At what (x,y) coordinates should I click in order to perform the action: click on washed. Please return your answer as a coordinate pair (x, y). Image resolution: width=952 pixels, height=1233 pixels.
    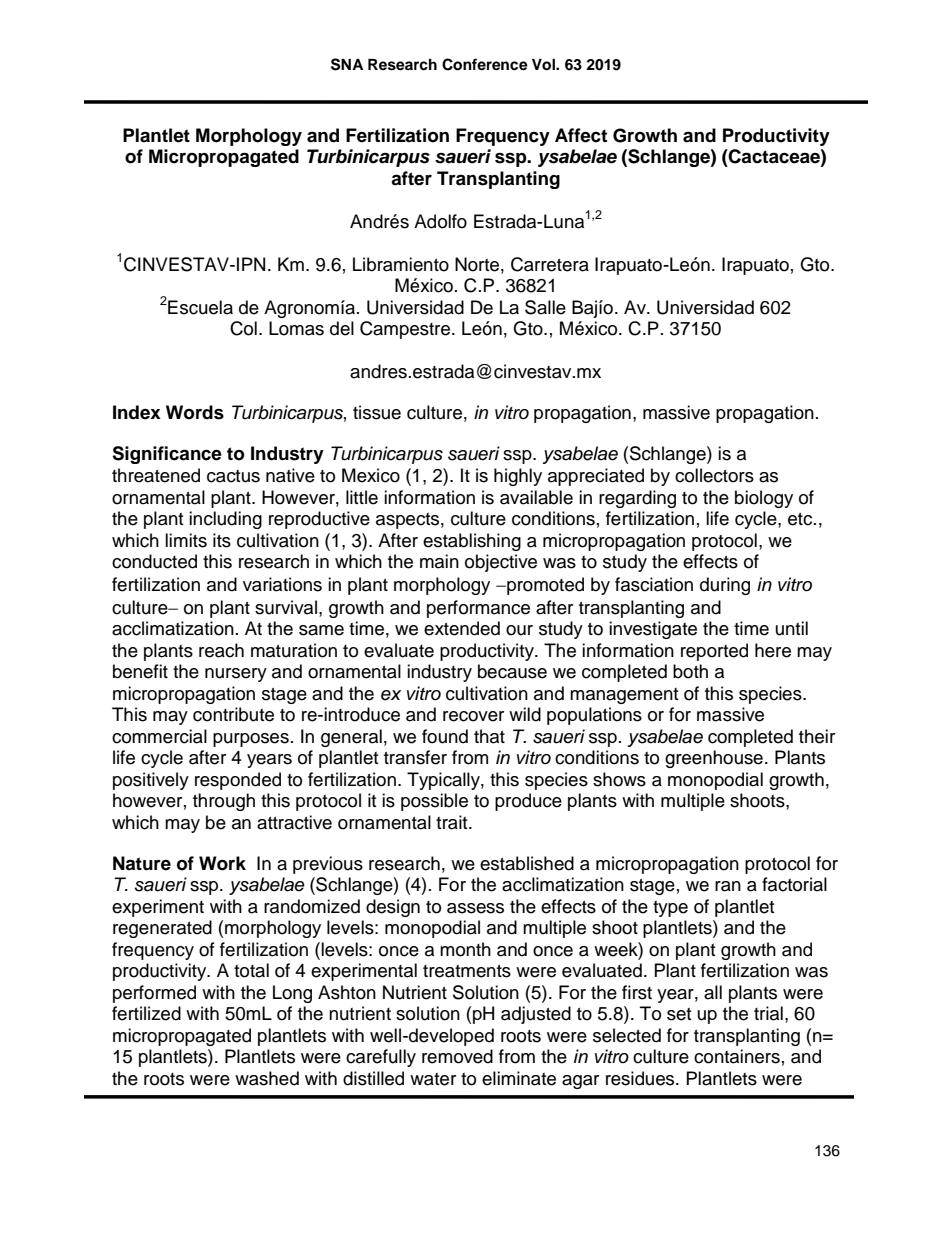
    Looking at the image, I should click on (267, 1078).
